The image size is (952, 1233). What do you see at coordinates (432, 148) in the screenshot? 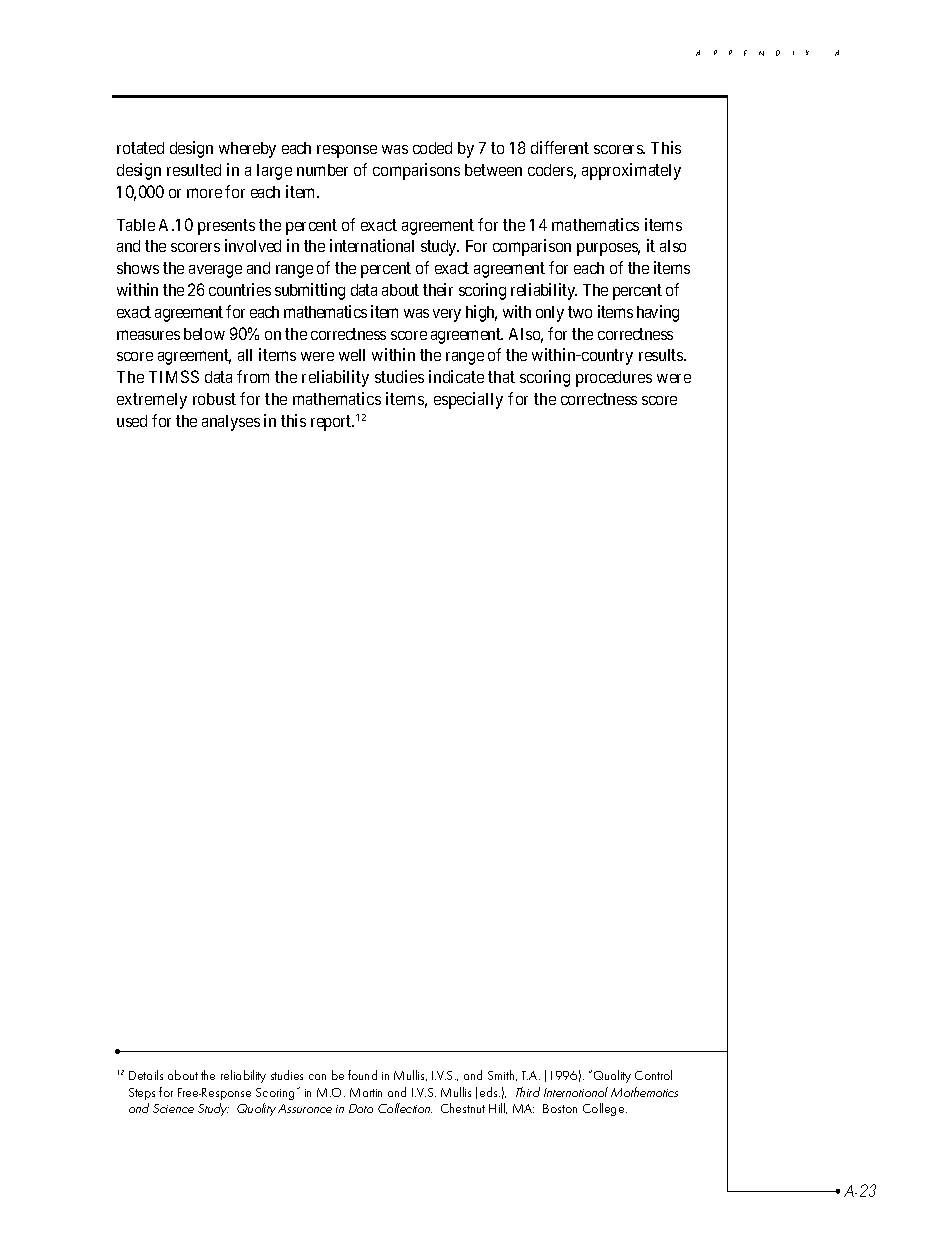
I see `coded` at bounding box center [432, 148].
